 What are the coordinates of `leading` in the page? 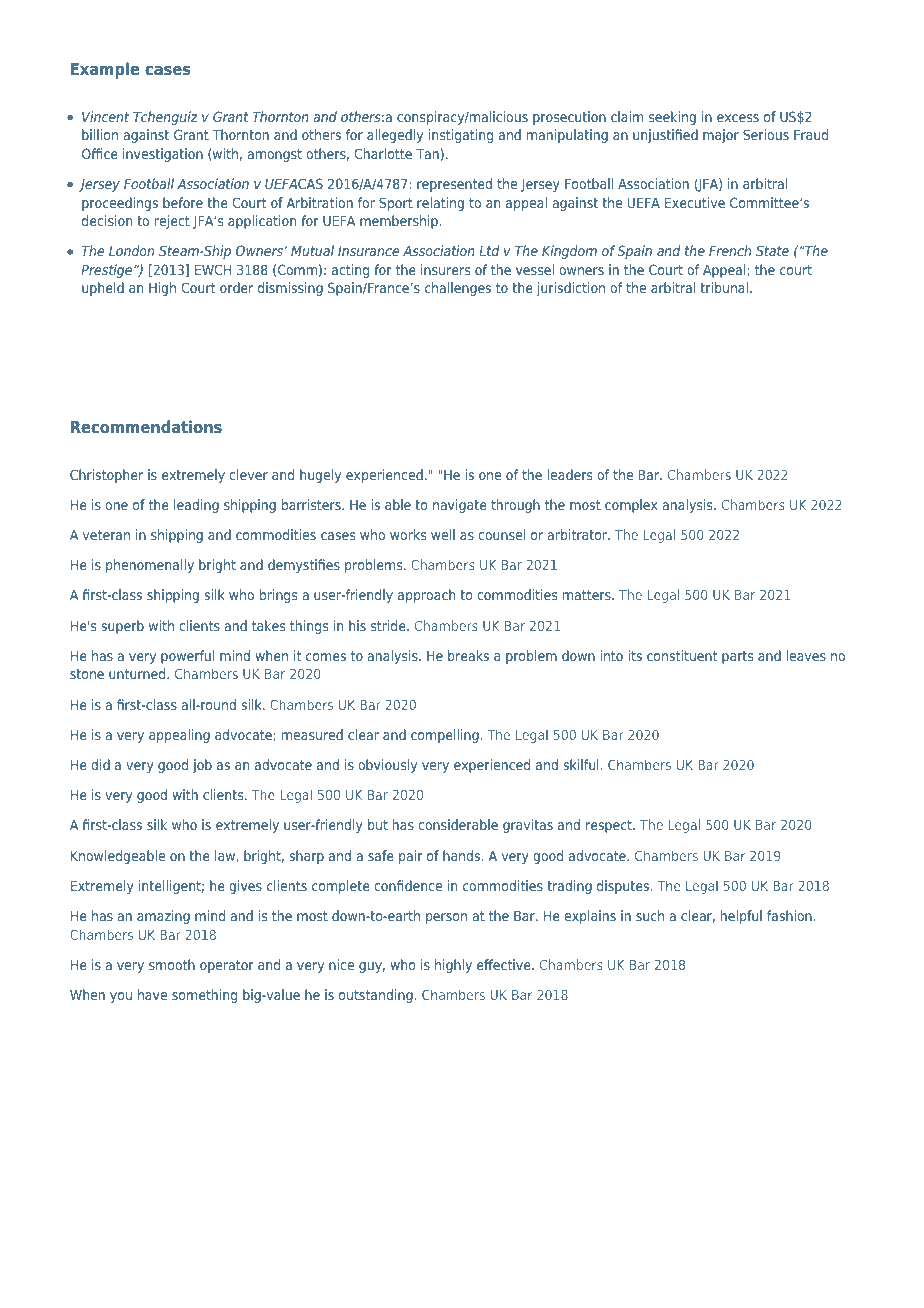 It's located at (196, 506).
